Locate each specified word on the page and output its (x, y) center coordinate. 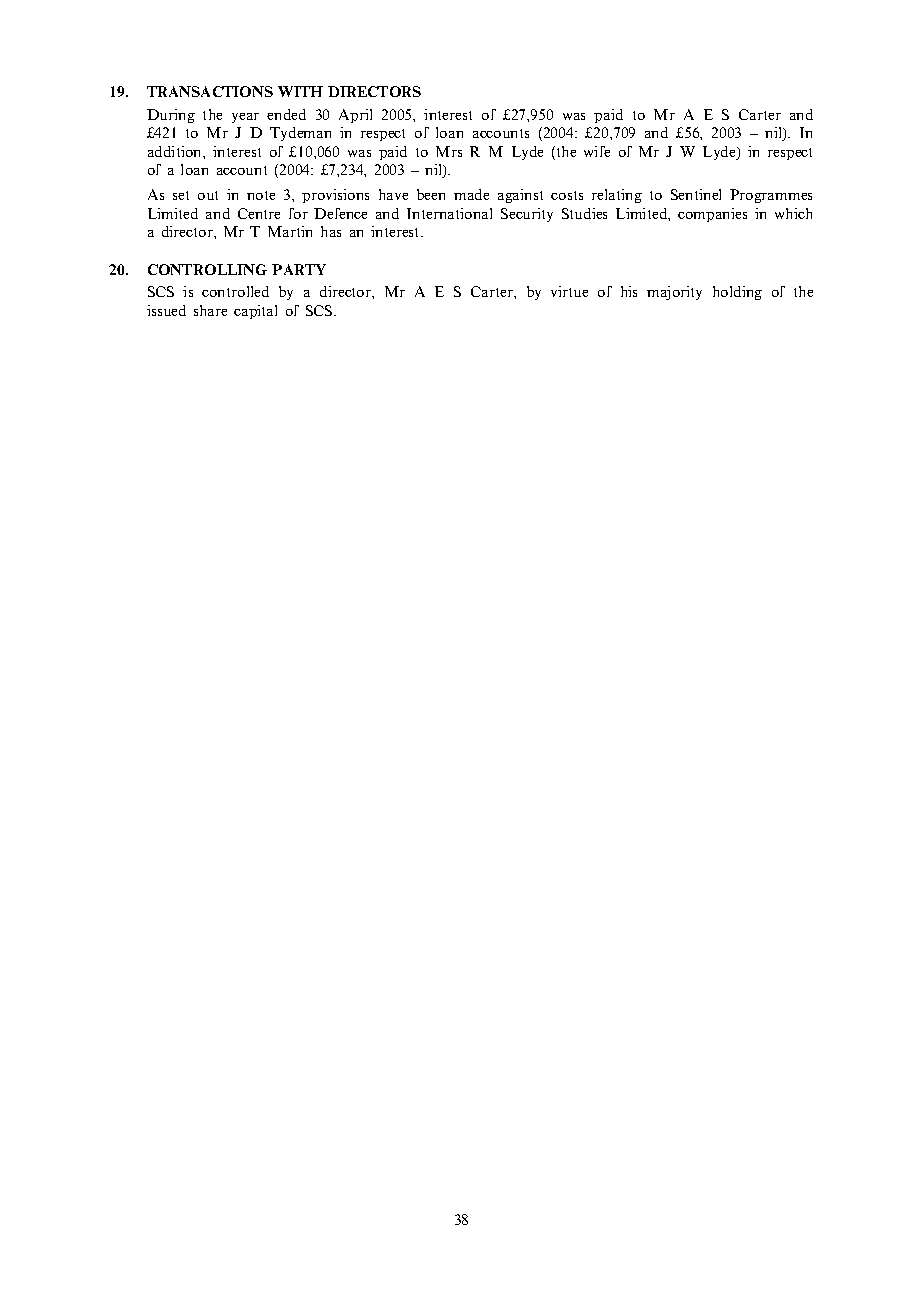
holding (737, 293)
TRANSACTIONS (210, 91)
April (355, 116)
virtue (569, 291)
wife (597, 151)
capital (255, 312)
